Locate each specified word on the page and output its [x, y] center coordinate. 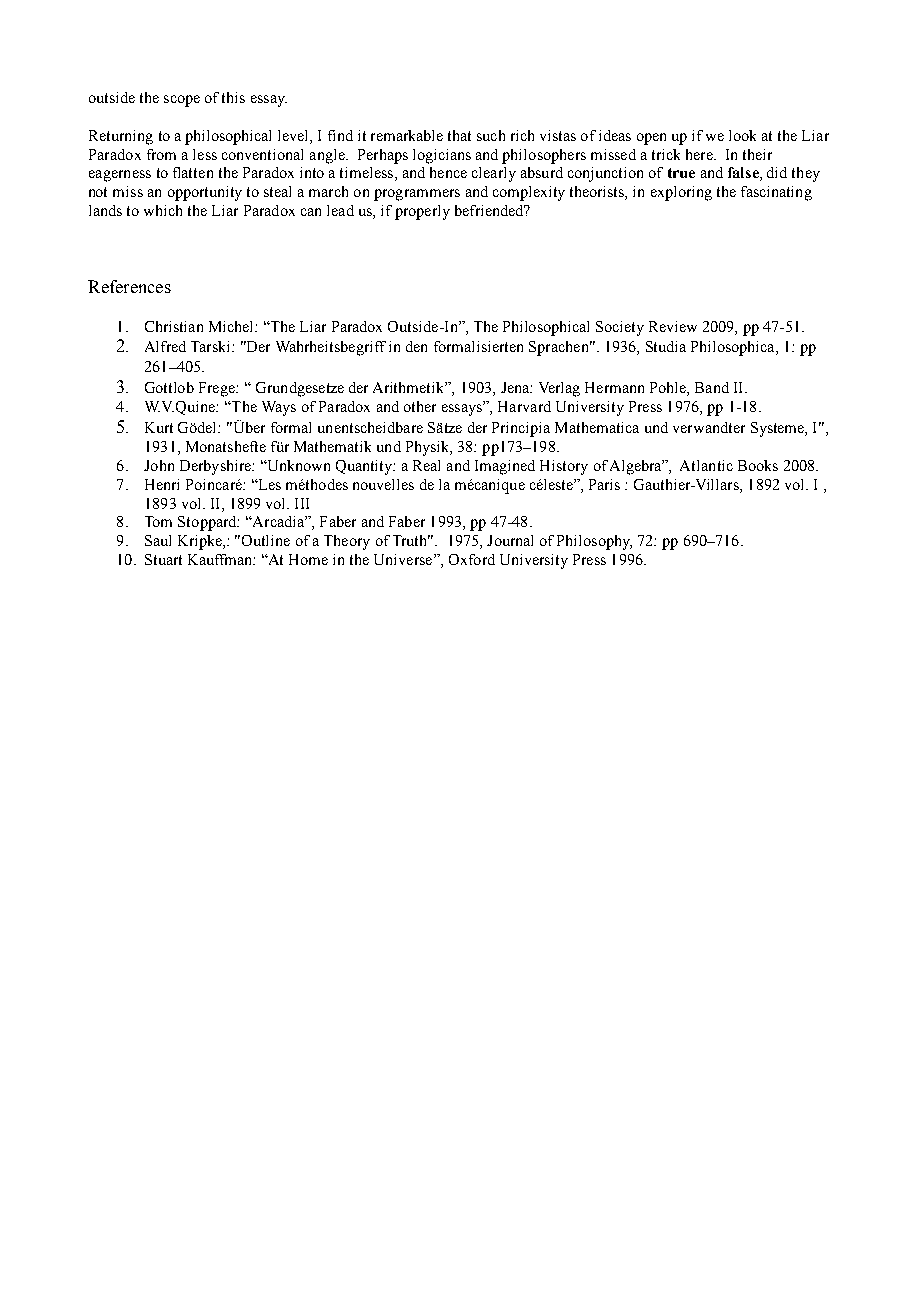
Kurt [159, 427]
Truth [411, 540]
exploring [681, 193]
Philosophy [594, 542]
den [416, 346]
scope [182, 101]
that [459, 135]
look [742, 135]
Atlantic [706, 465]
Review [673, 326]
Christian [174, 326]
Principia [521, 429]
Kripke [201, 542]
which [163, 210]
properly [422, 212]
